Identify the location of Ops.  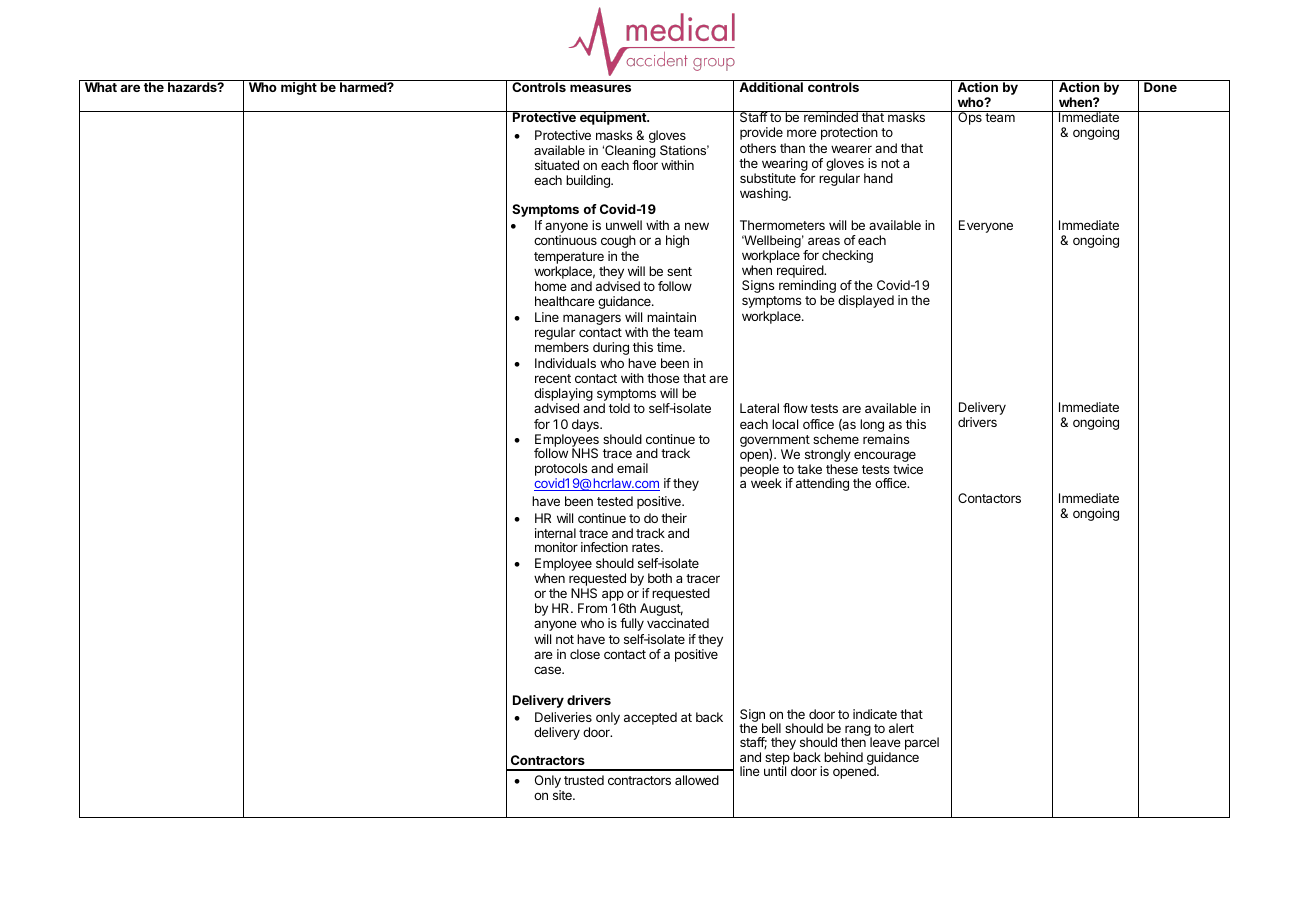
(970, 118).
